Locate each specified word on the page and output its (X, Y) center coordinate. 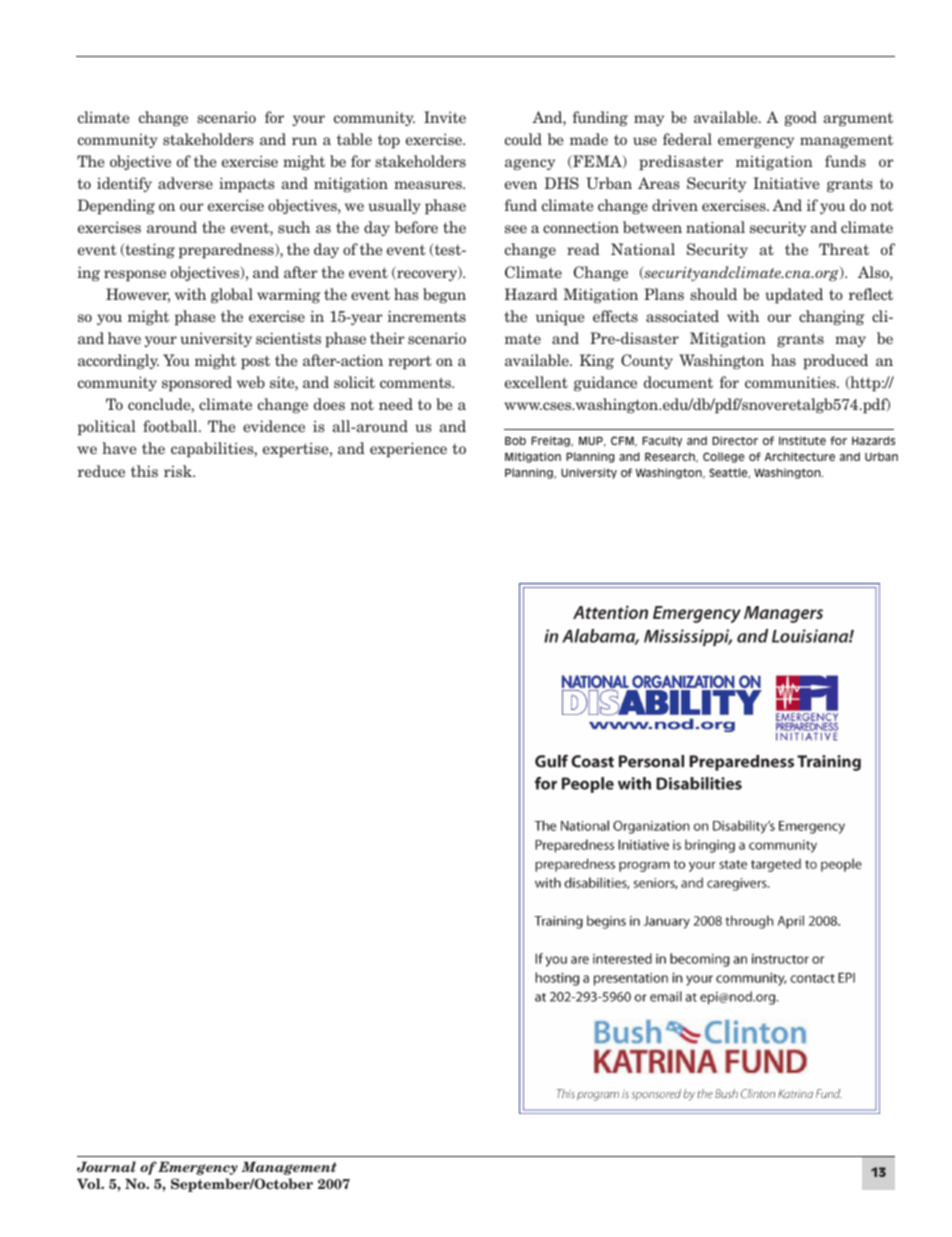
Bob (515, 440)
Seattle (729, 473)
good (800, 118)
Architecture (800, 456)
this (144, 471)
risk (179, 471)
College (723, 457)
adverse (185, 183)
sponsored (197, 384)
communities (791, 382)
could (523, 139)
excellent (536, 382)
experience (408, 450)
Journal (106, 1166)
